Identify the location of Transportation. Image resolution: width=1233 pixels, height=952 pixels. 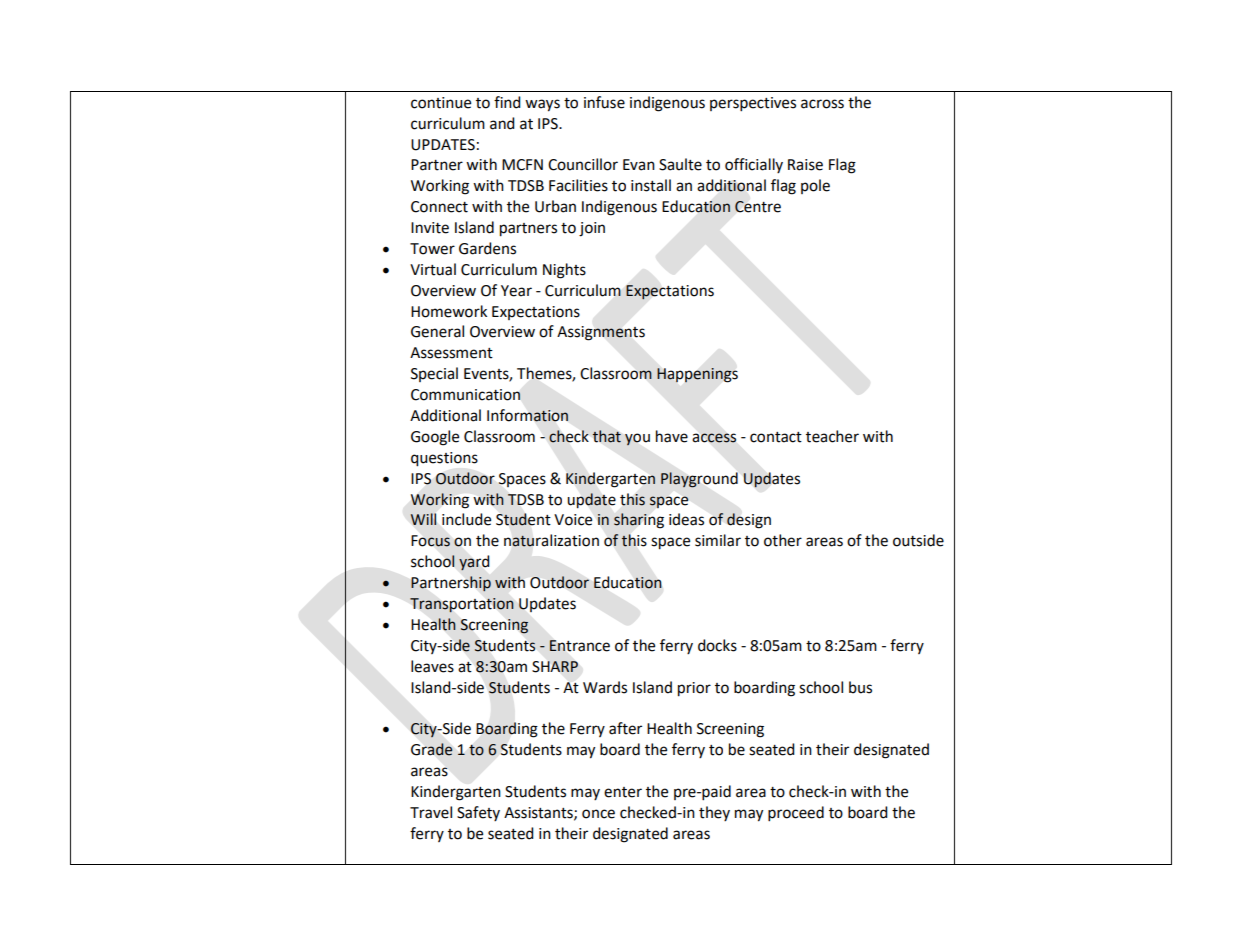
(462, 605).
